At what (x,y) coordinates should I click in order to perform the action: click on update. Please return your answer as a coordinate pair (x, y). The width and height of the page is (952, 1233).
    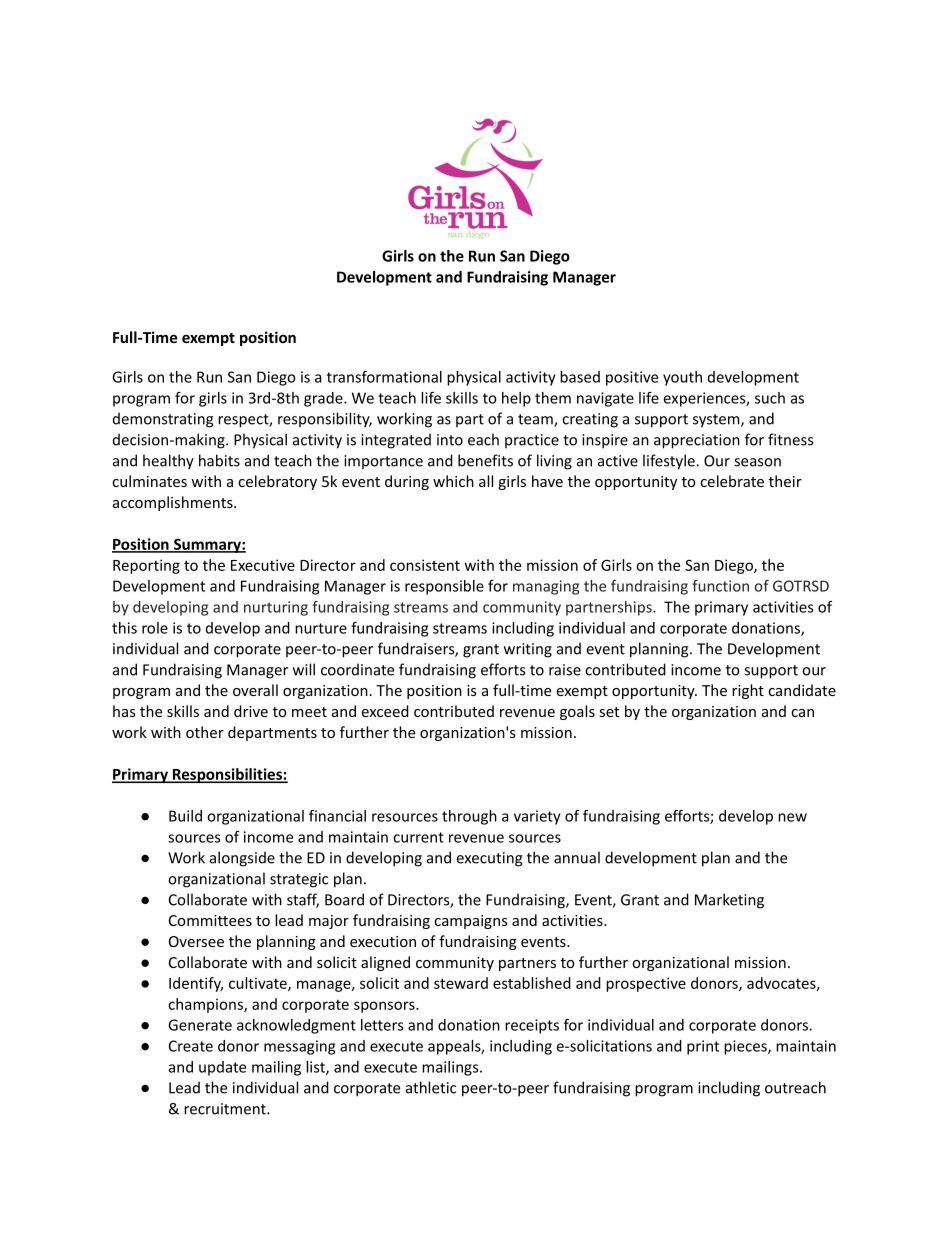
    Looking at the image, I should click on (222, 1068).
